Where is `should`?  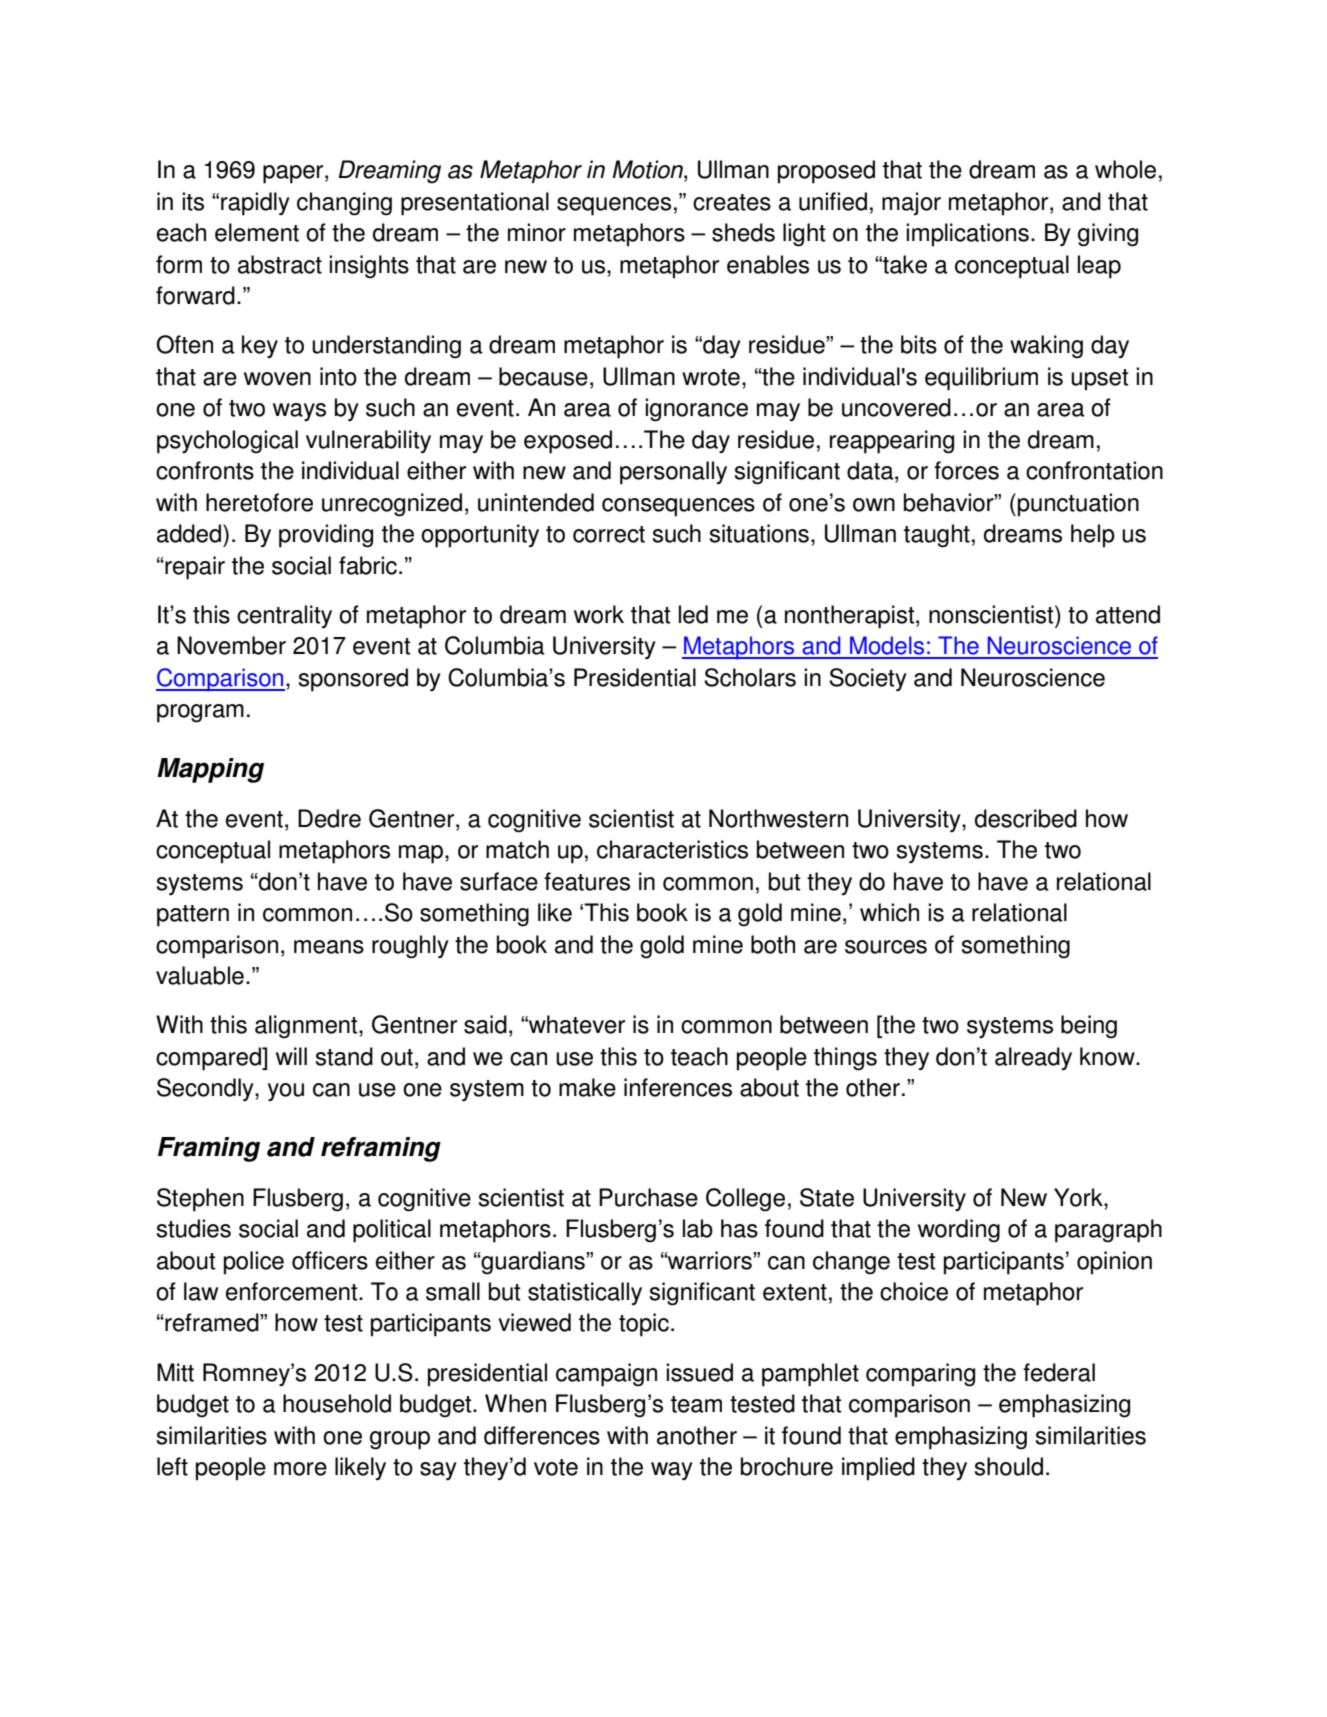 should is located at coordinates (1009, 1466).
